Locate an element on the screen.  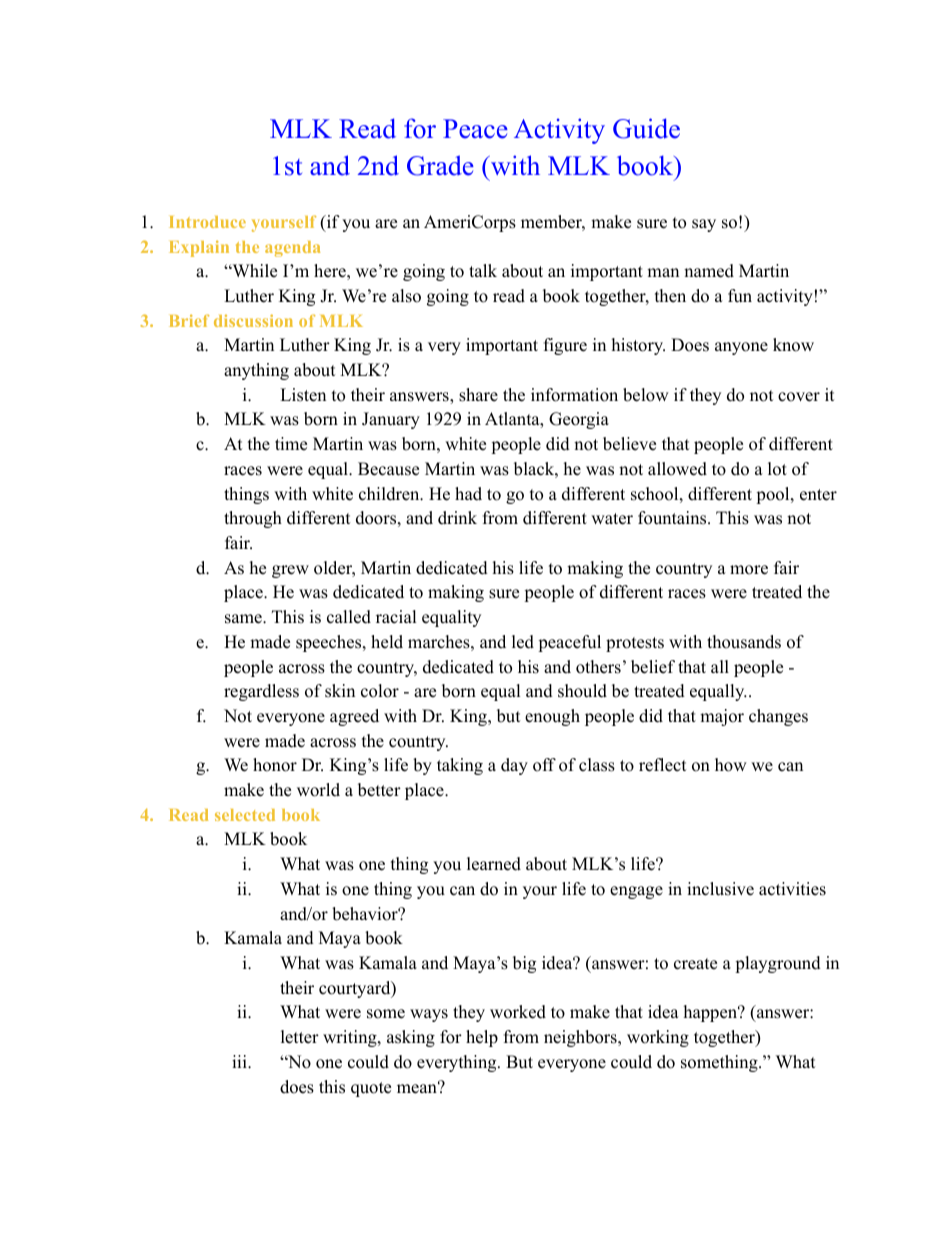
Introduce is located at coordinates (207, 222).
